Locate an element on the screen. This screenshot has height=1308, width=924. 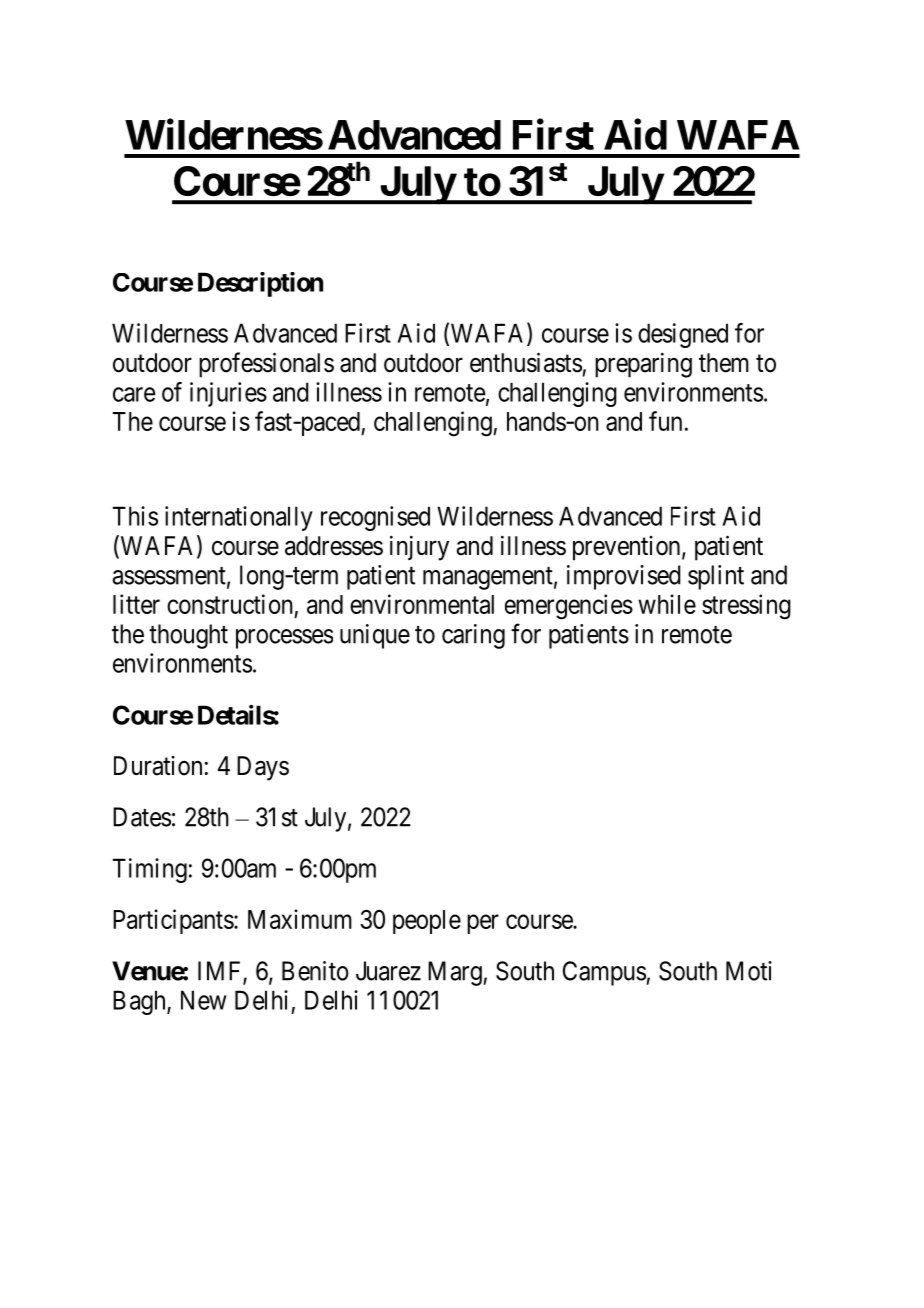
splint is located at coordinates (716, 577).
